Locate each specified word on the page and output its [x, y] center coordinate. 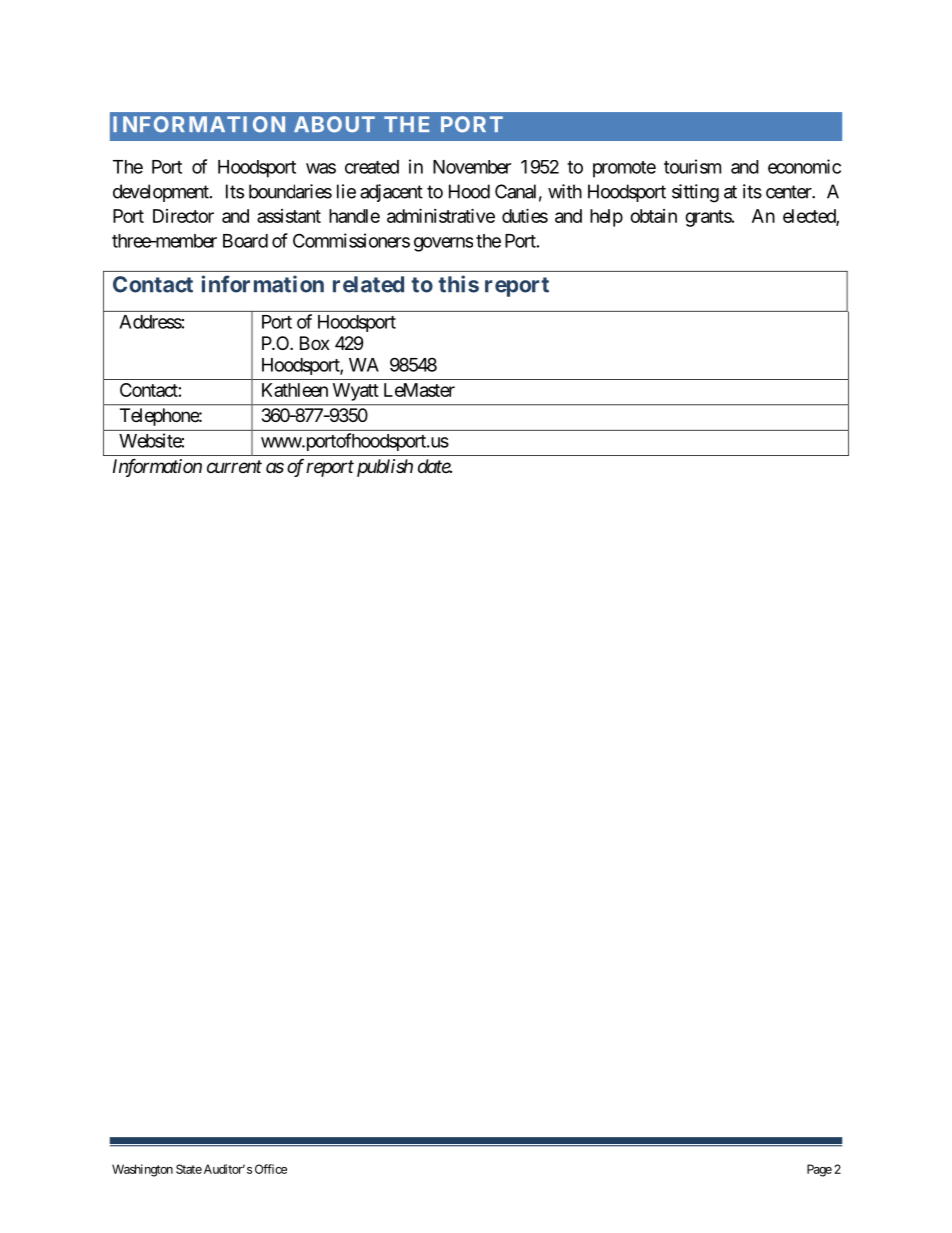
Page [819, 1170]
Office [271, 1169]
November [472, 167]
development [162, 193]
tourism [692, 166]
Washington [142, 1170]
